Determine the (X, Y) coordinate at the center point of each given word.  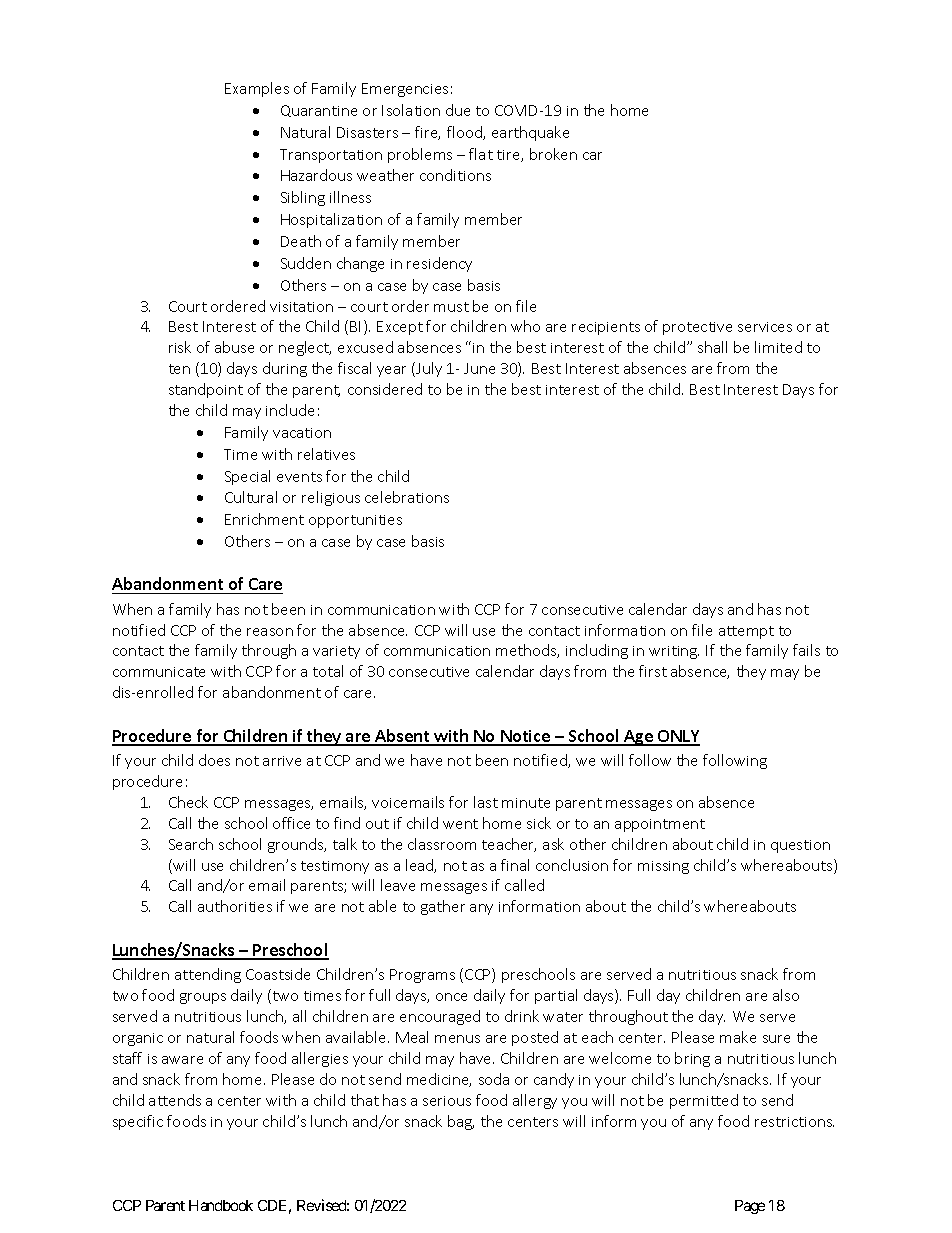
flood (465, 133)
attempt (746, 632)
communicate (159, 672)
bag (461, 1122)
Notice (526, 737)
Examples (257, 89)
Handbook (221, 1205)
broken (553, 154)
